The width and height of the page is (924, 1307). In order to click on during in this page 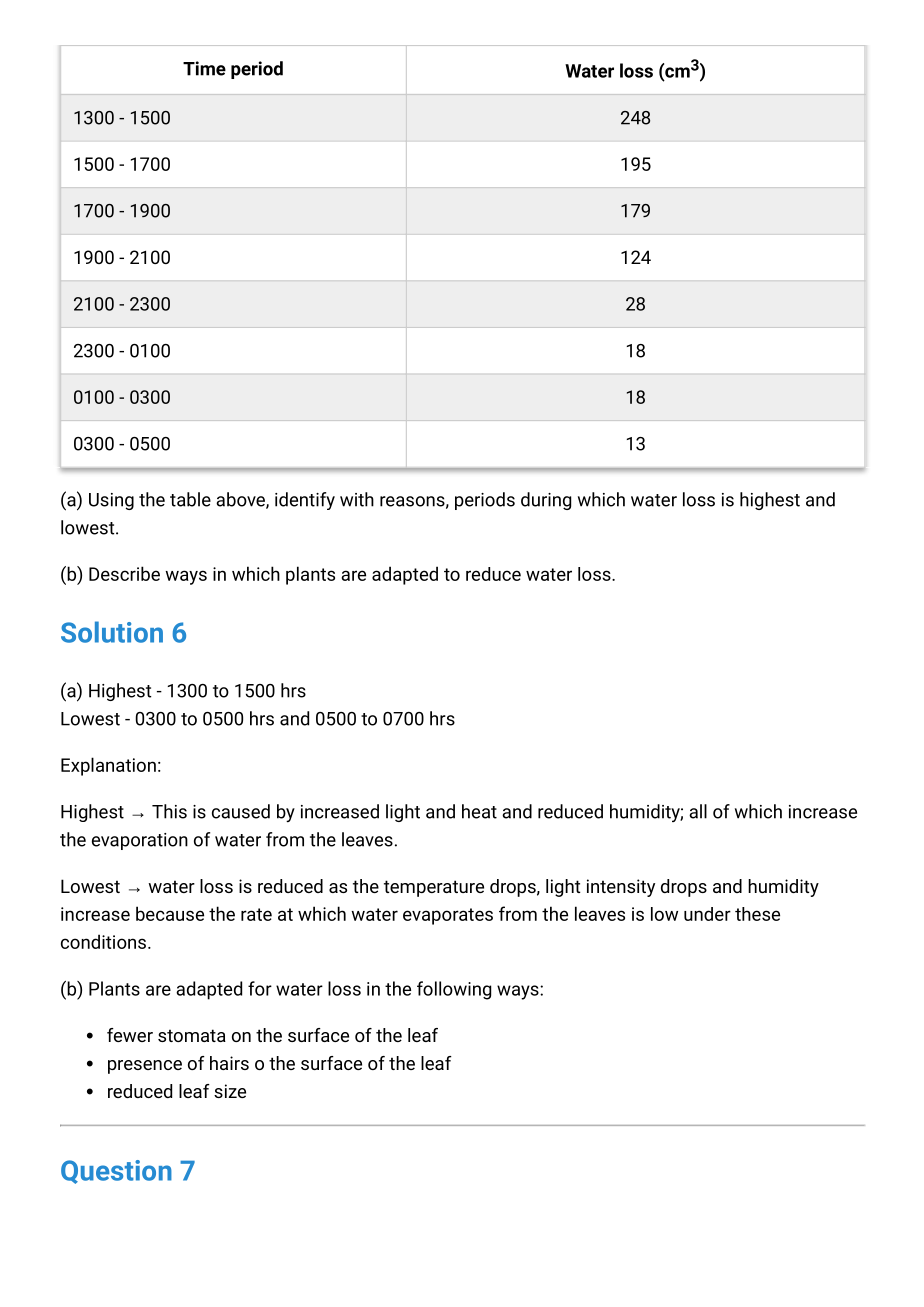, I will do `click(546, 501)`.
